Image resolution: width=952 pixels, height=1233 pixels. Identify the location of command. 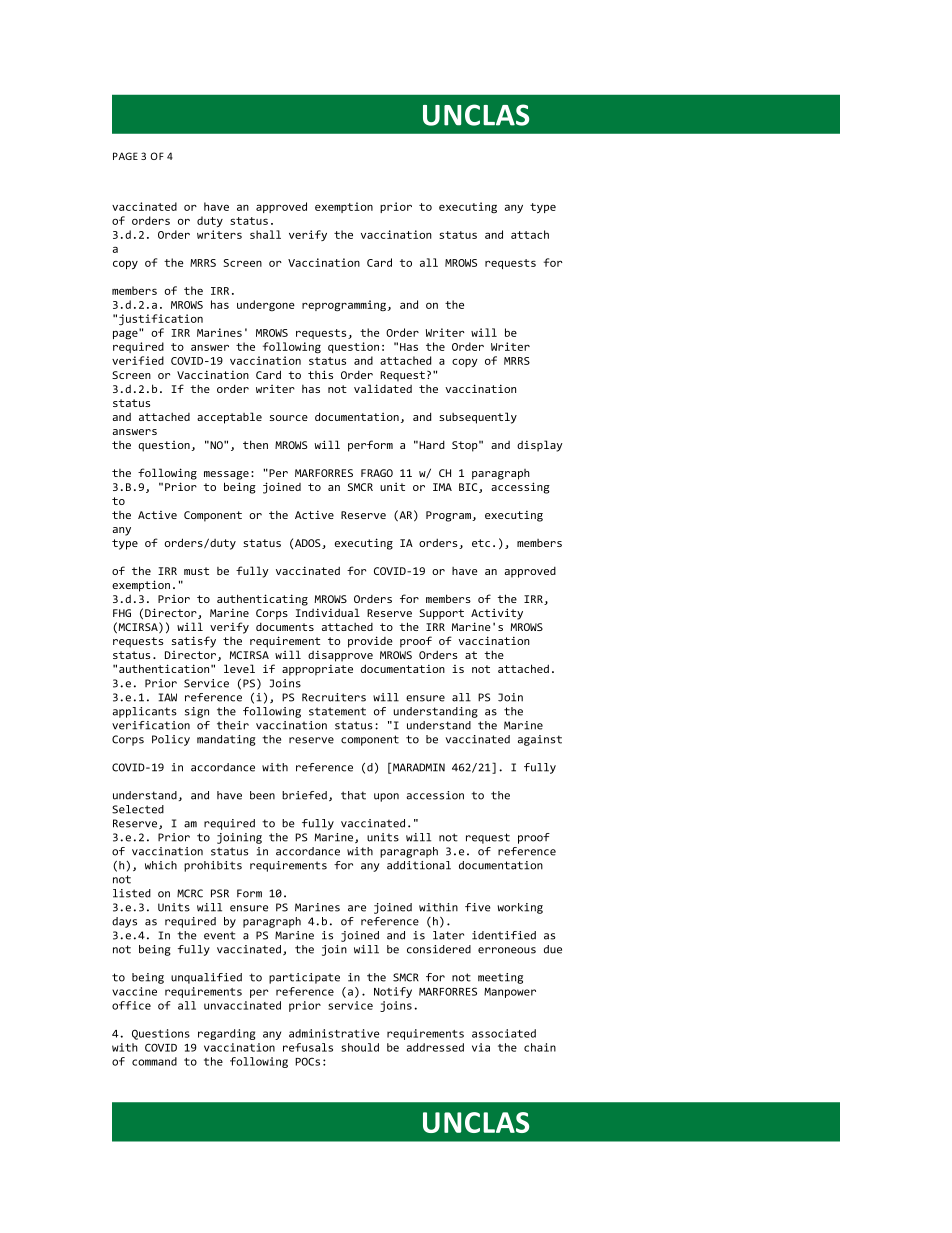
(154, 1061).
